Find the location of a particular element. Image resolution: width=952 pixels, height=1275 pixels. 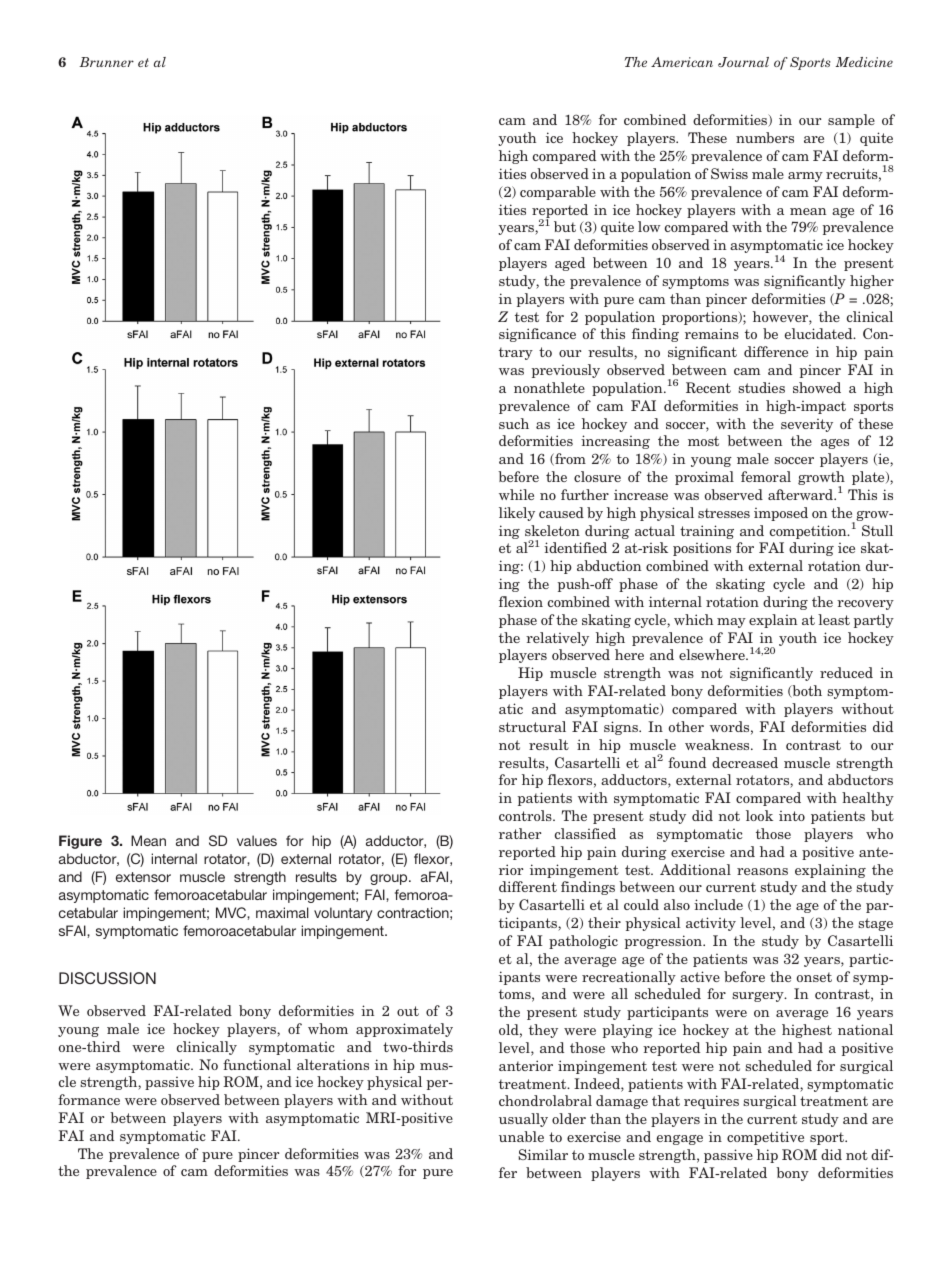

Brunner is located at coordinates (106, 62).
